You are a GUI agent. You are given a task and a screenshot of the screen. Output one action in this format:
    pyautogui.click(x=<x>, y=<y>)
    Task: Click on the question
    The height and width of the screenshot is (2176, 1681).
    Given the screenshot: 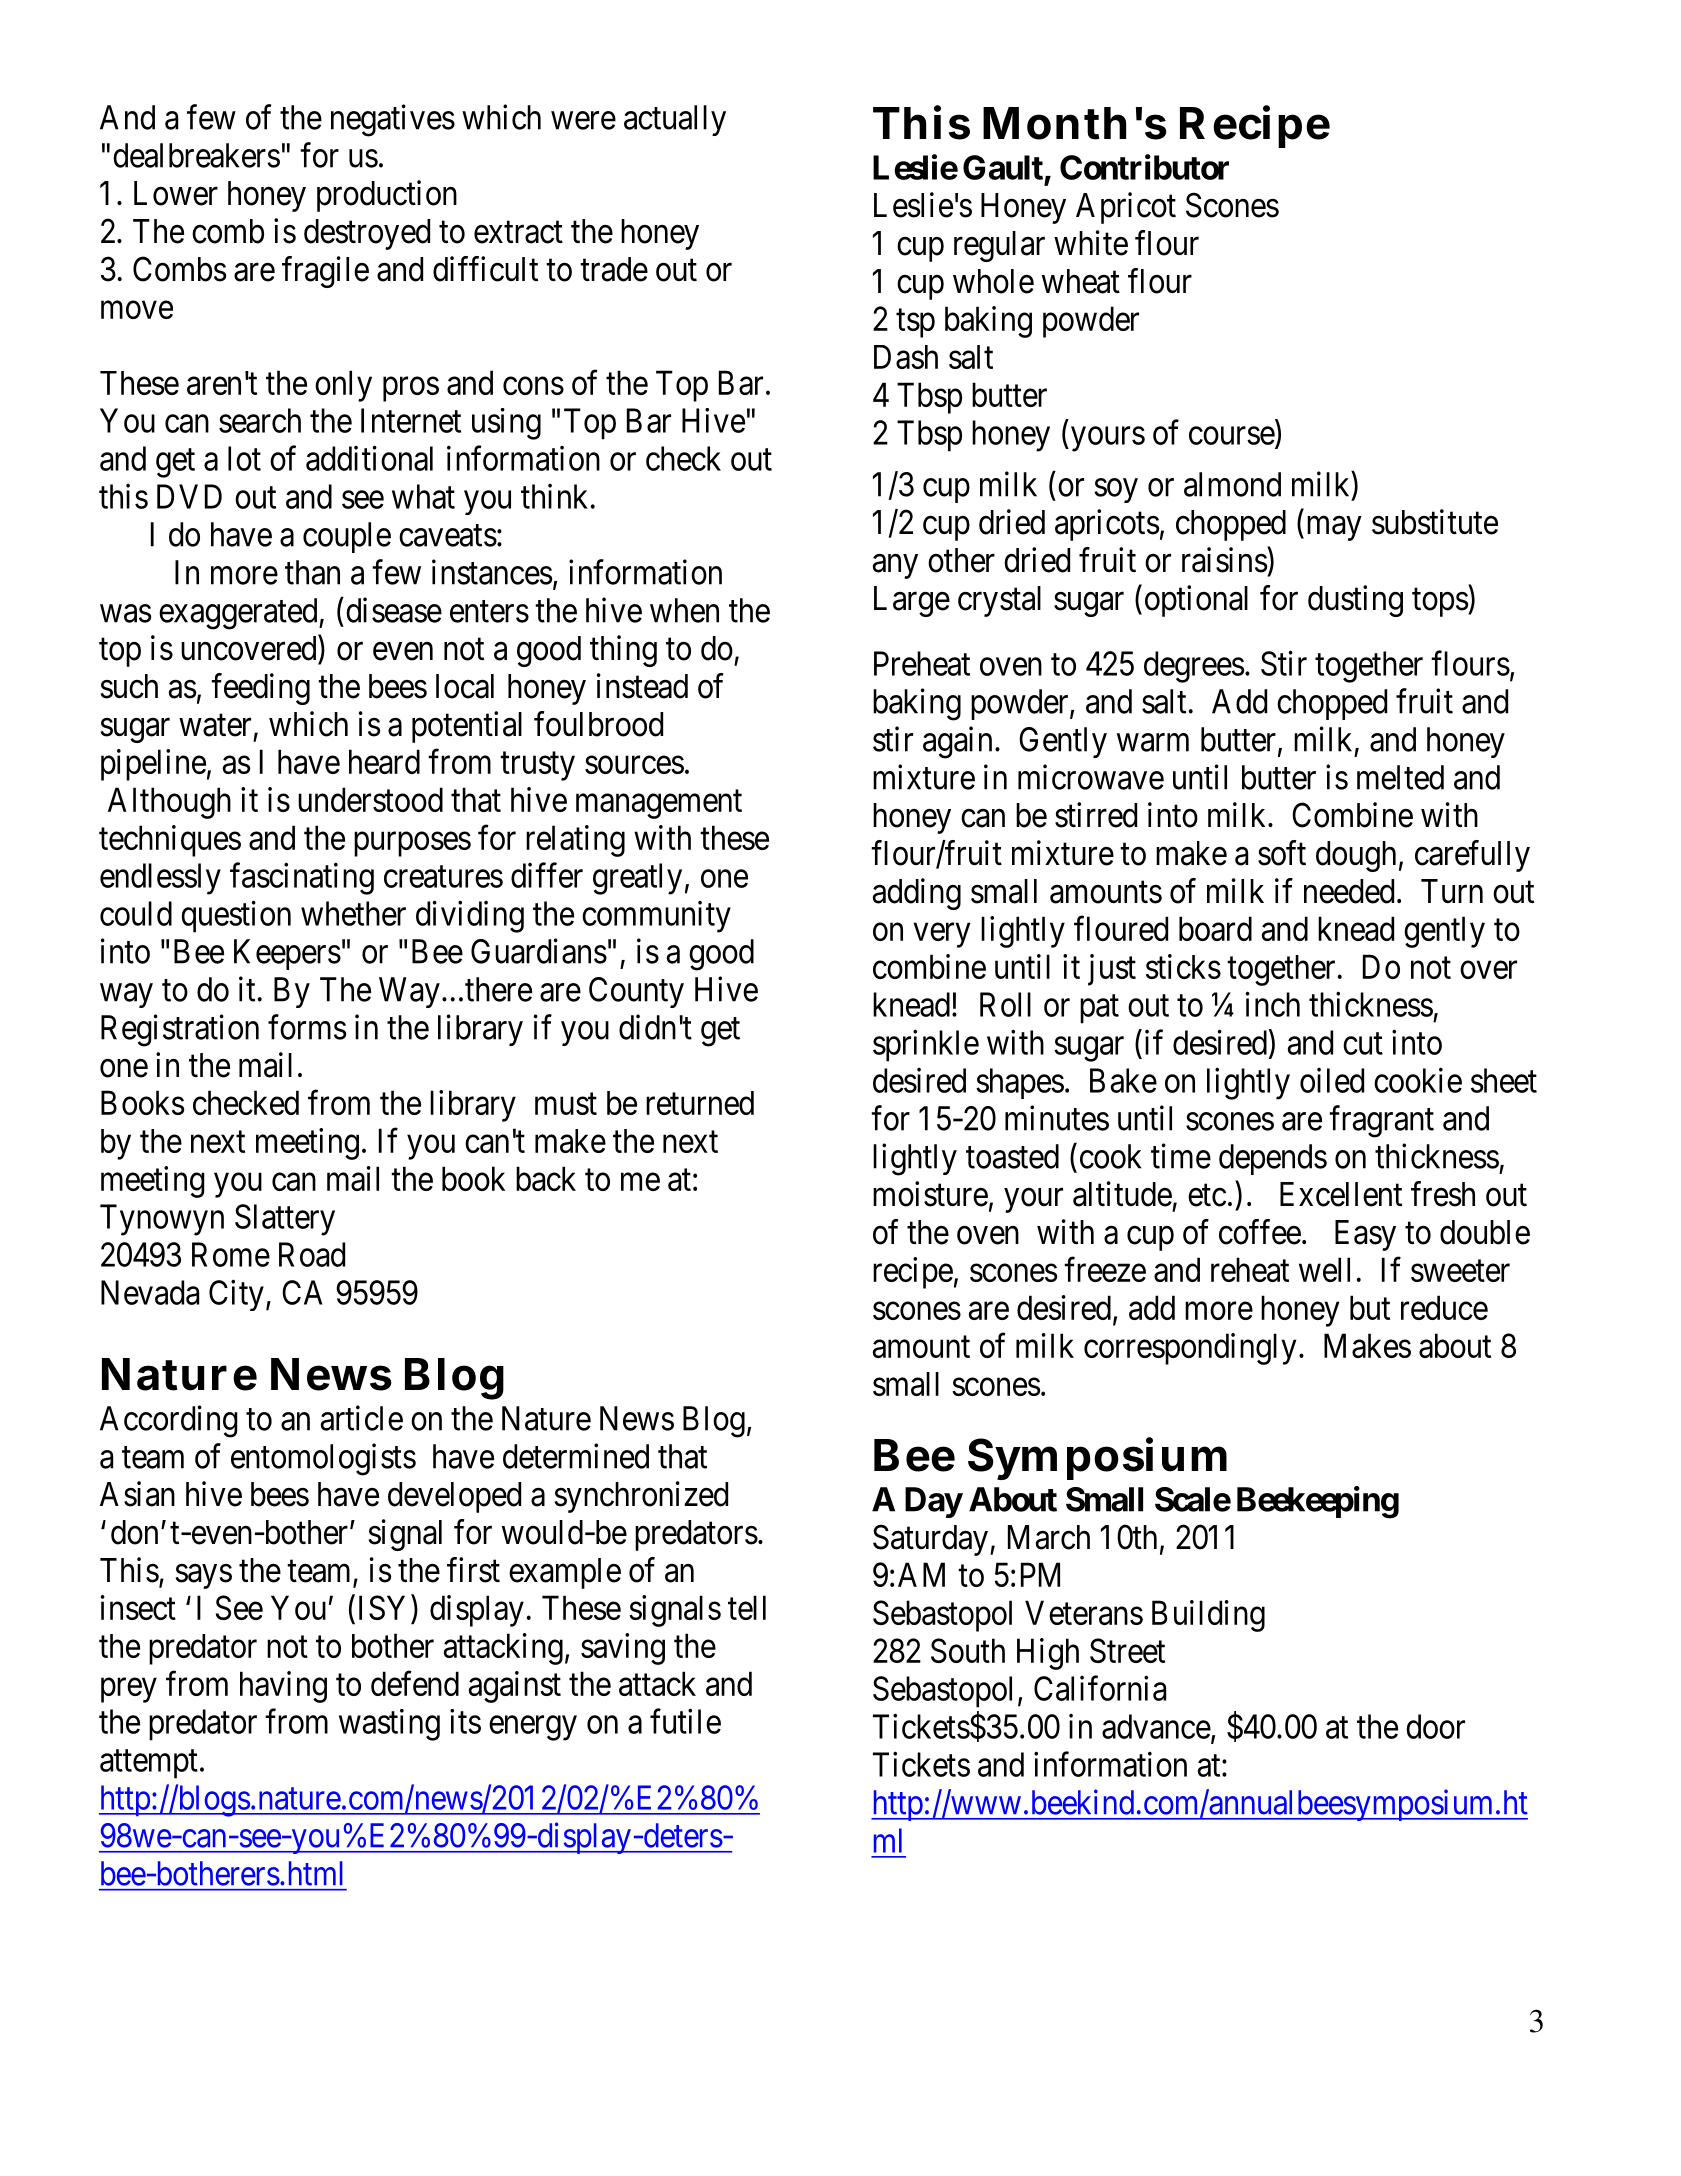 What is the action you would take?
    pyautogui.click(x=236, y=916)
